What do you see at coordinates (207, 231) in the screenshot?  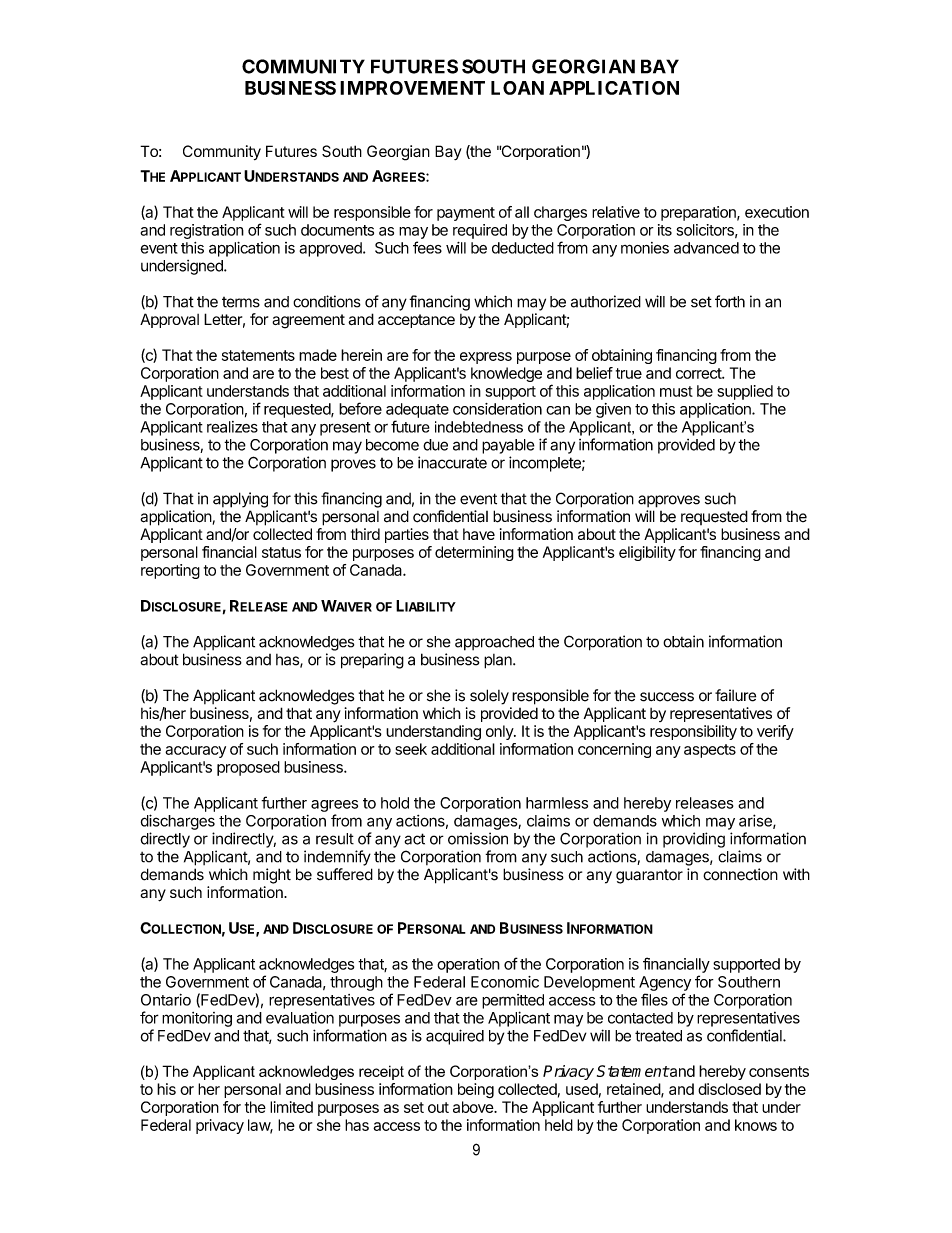 I see `registration` at bounding box center [207, 231].
